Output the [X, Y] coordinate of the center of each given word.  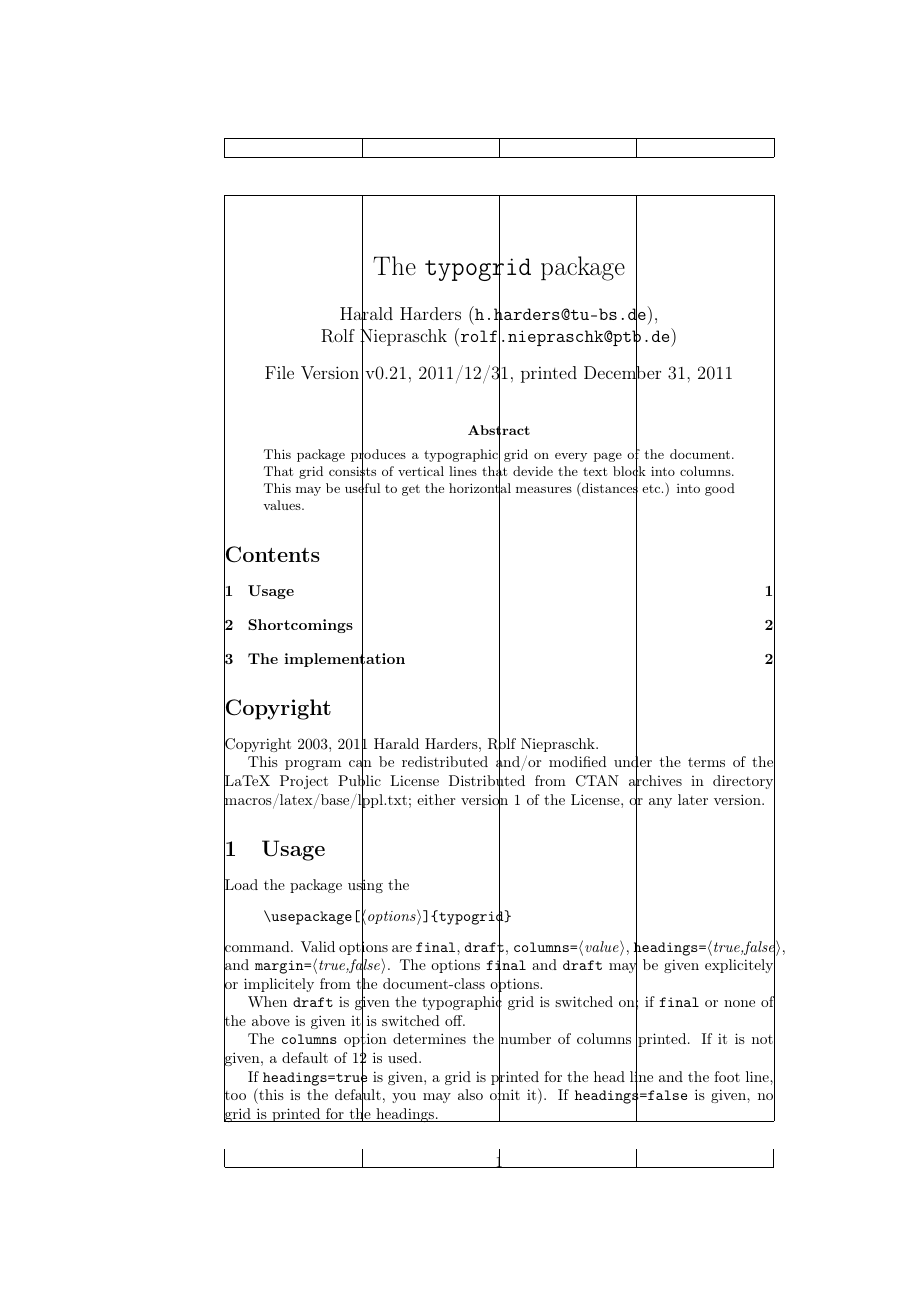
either [436, 799]
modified [578, 761]
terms [706, 762]
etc [651, 489]
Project [304, 782]
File [279, 372]
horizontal [480, 489]
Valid [318, 946]
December [622, 374]
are [402, 948]
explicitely [740, 966]
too [235, 1096]
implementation [344, 660]
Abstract [499, 430]
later [693, 799]
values [283, 505]
